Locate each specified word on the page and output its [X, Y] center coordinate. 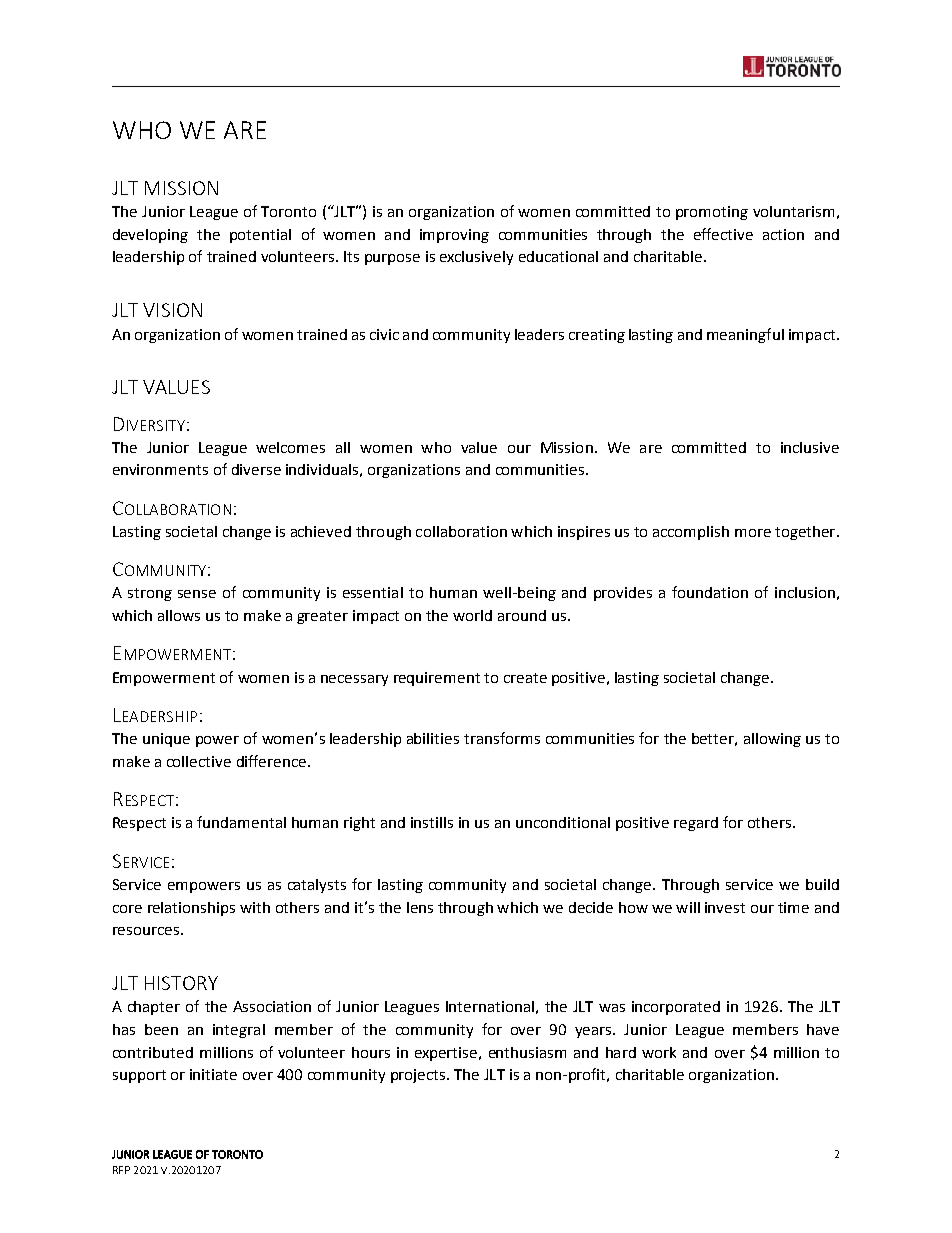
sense [197, 594]
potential [260, 236]
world [472, 615]
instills [432, 822]
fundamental [241, 822]
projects [419, 1076]
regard [696, 824]
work [659, 1052]
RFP [121, 1170]
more [753, 533]
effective [723, 234]
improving [454, 236]
